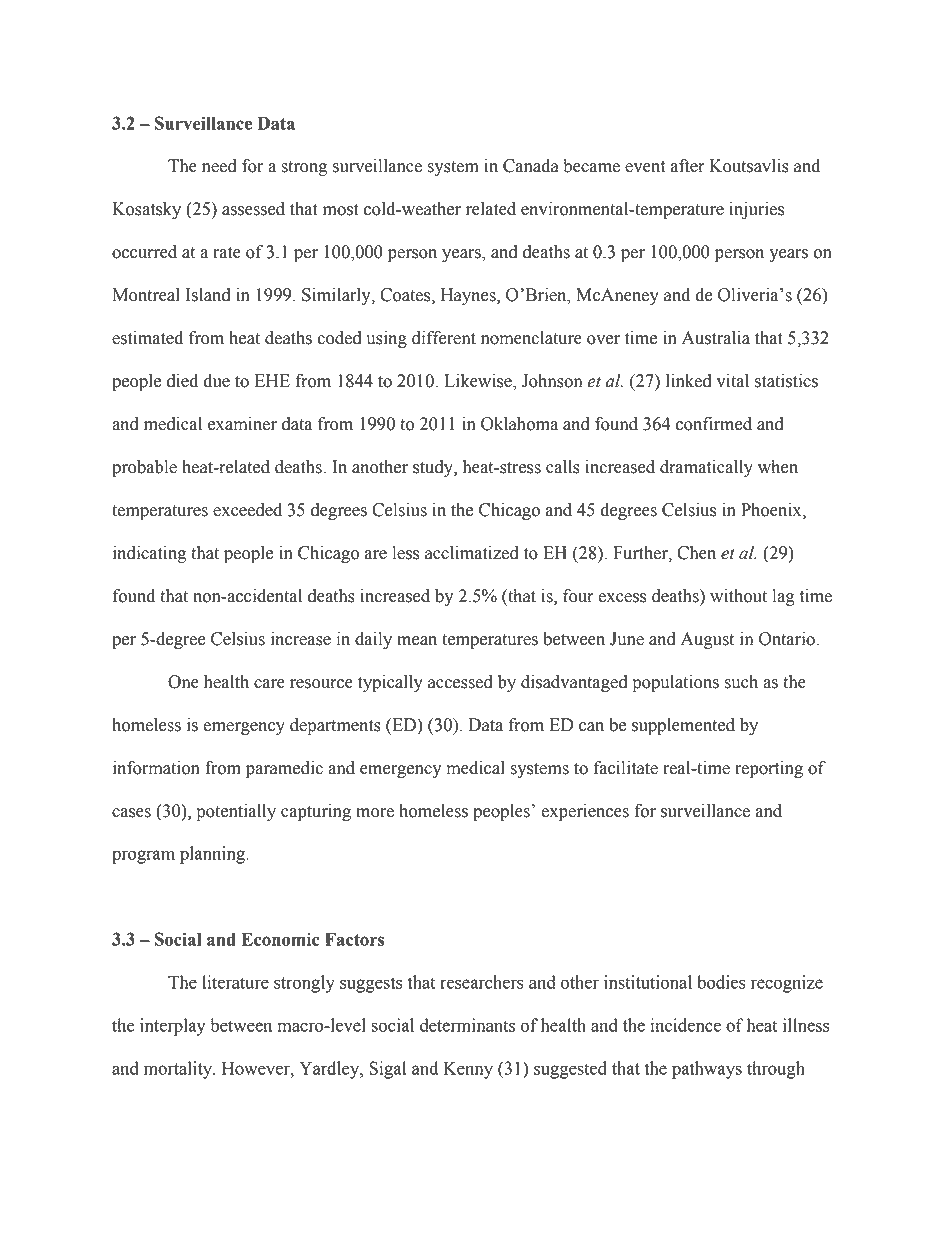  Describe the element at coordinates (756, 210) in the page. I see `injuries` at that location.
